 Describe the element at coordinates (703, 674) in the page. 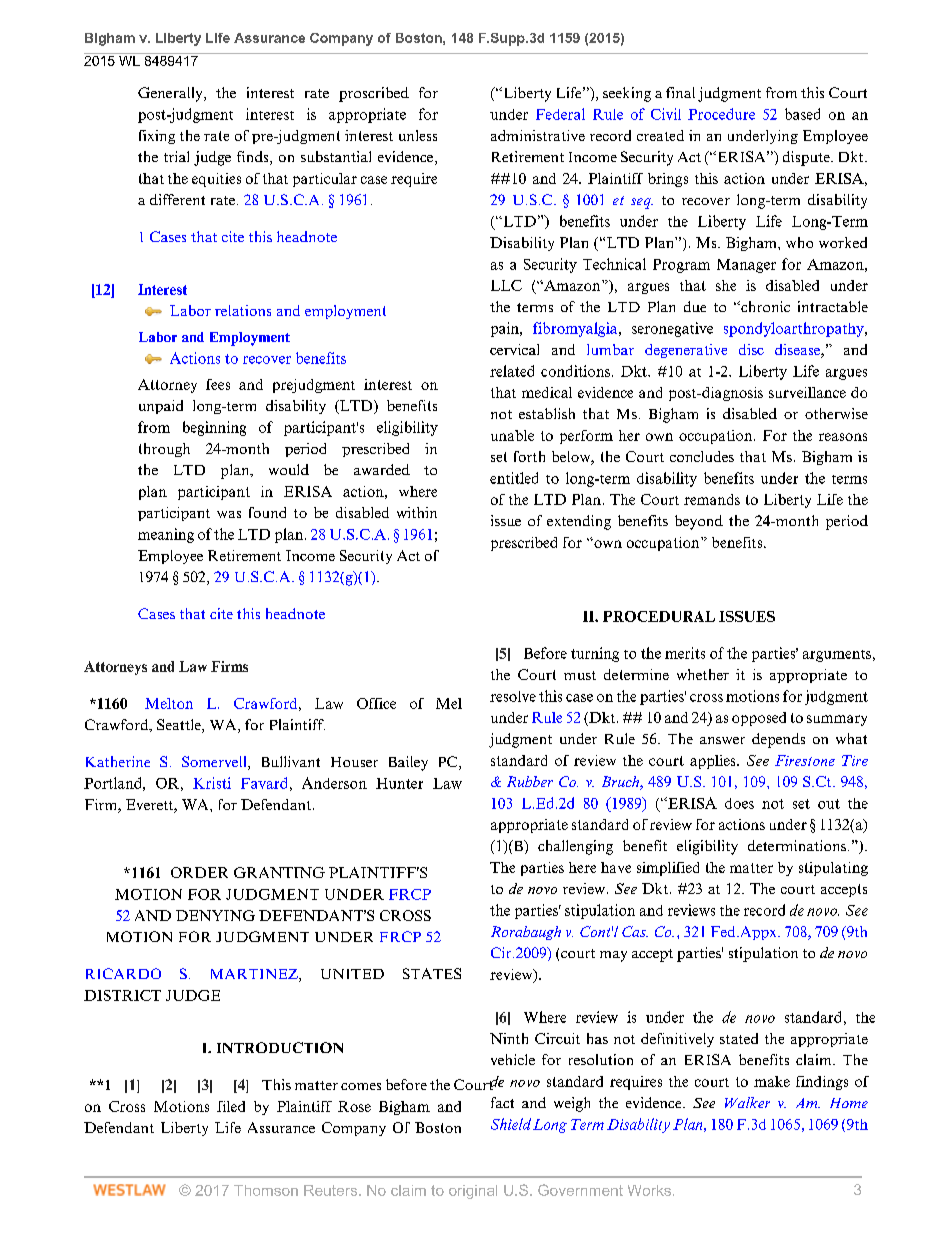

I see `whether` at that location.
